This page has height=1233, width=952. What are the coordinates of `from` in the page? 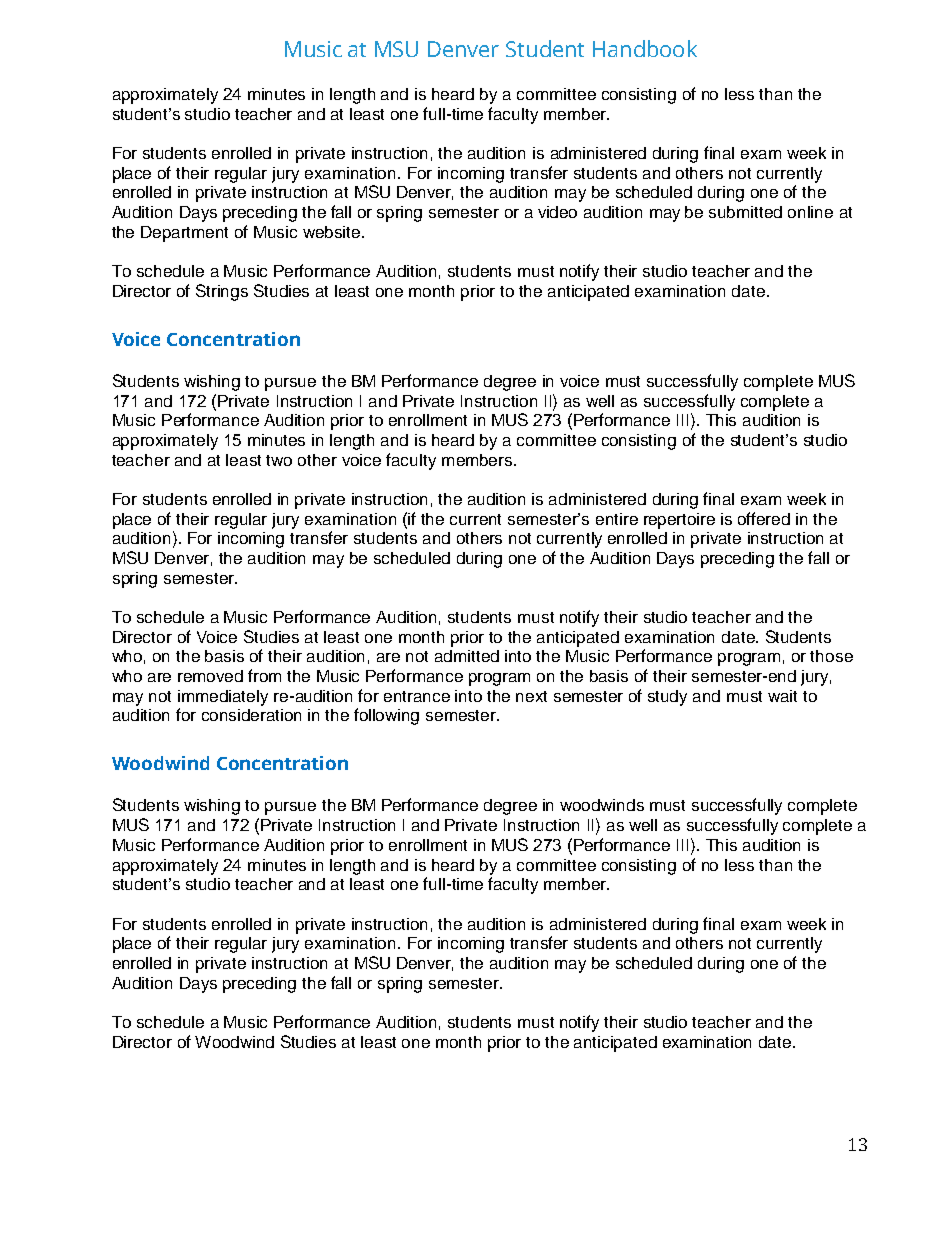 It's located at (264, 675).
